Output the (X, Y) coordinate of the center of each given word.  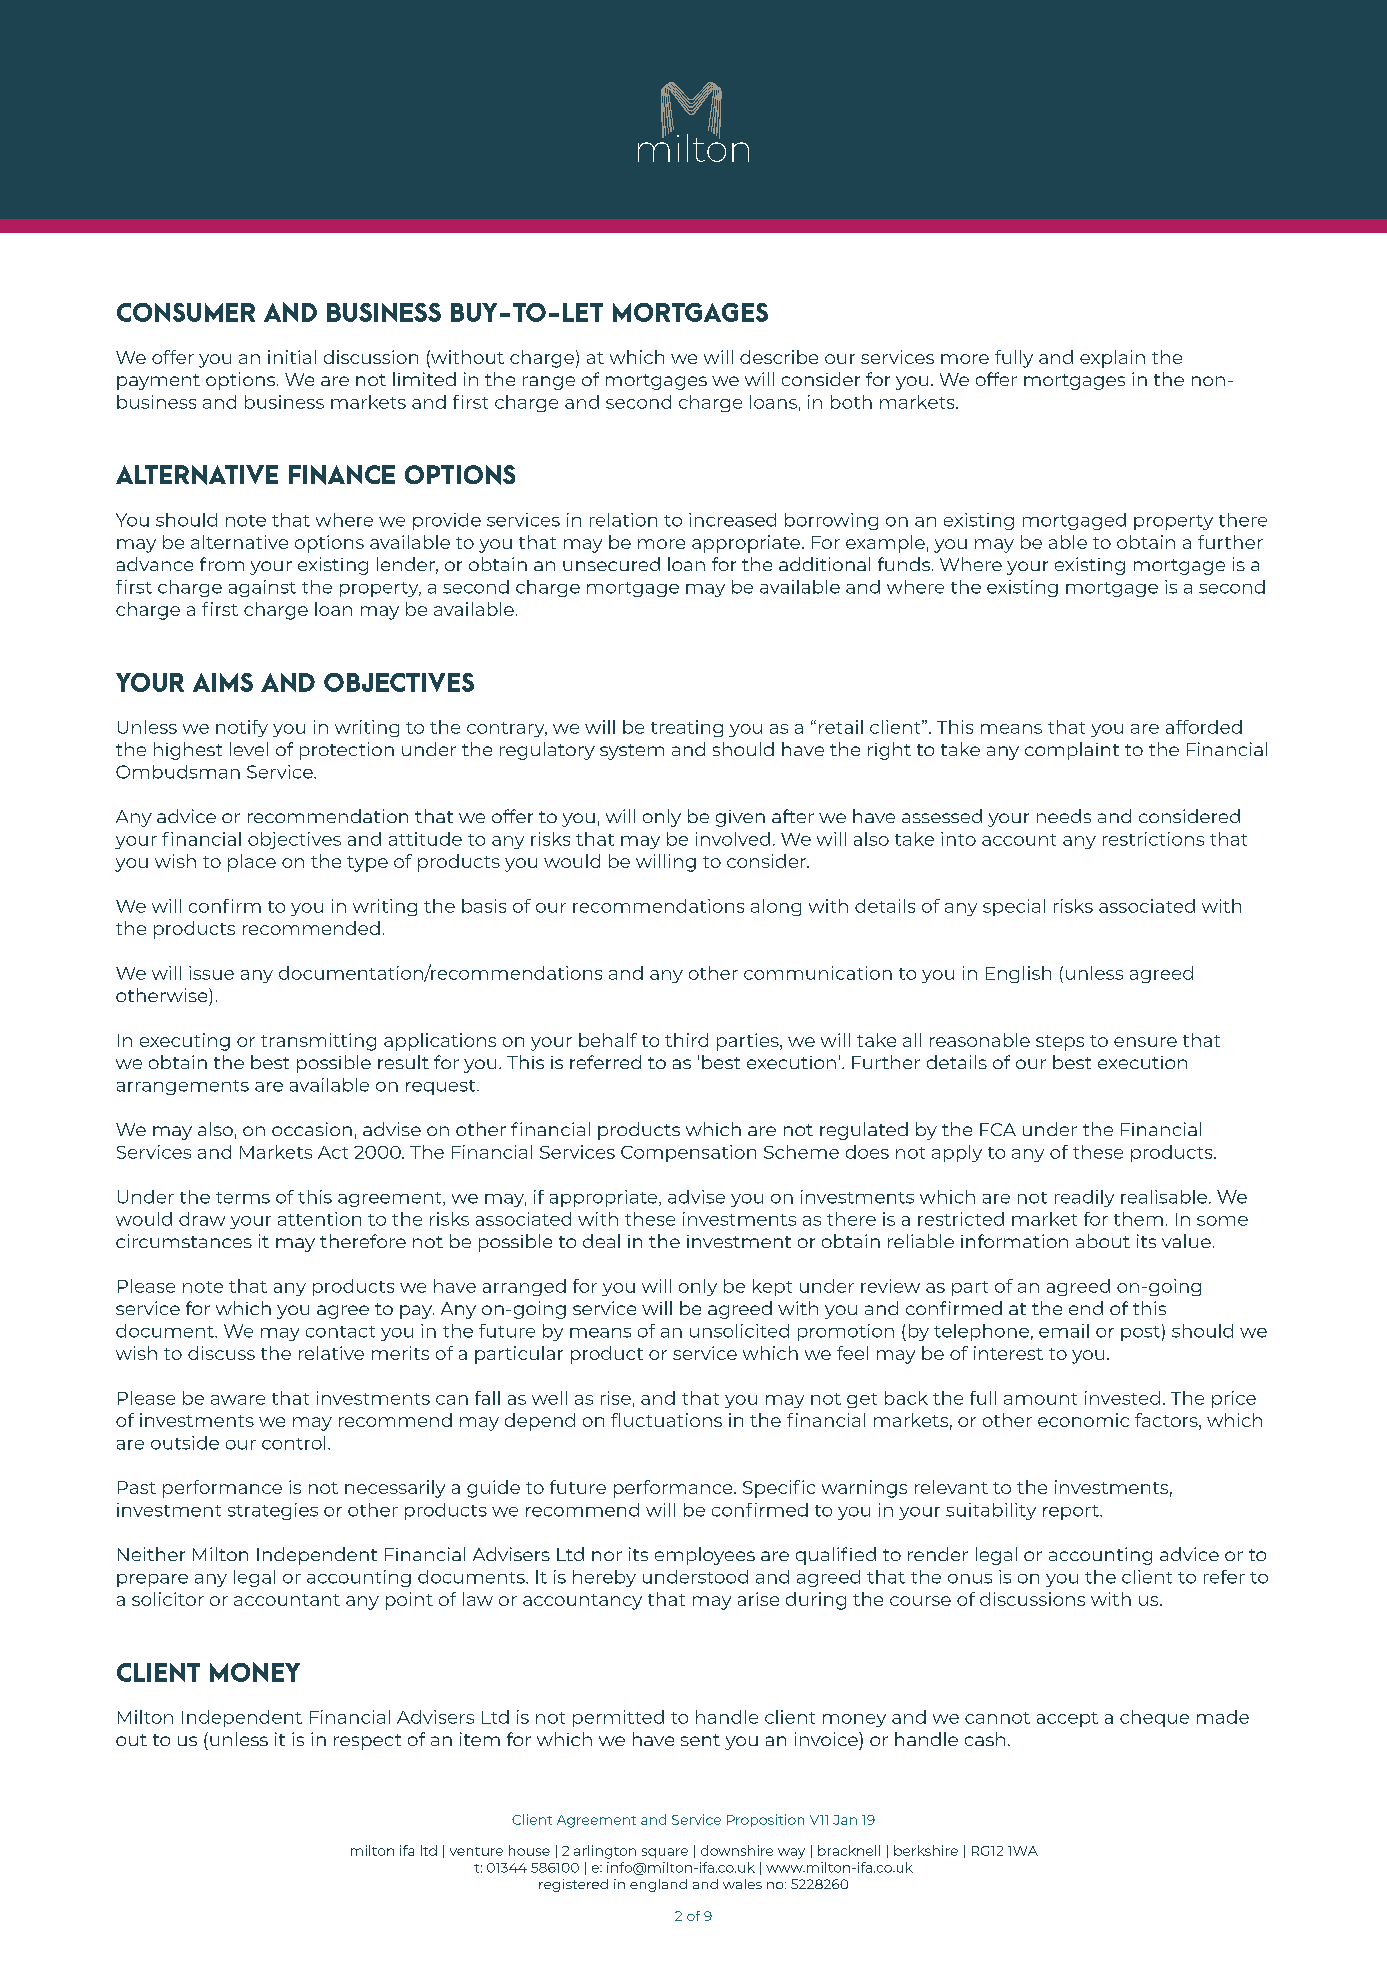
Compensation (688, 1153)
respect (367, 1742)
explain (1112, 359)
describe (779, 357)
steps (1060, 1043)
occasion (312, 1129)
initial (292, 357)
